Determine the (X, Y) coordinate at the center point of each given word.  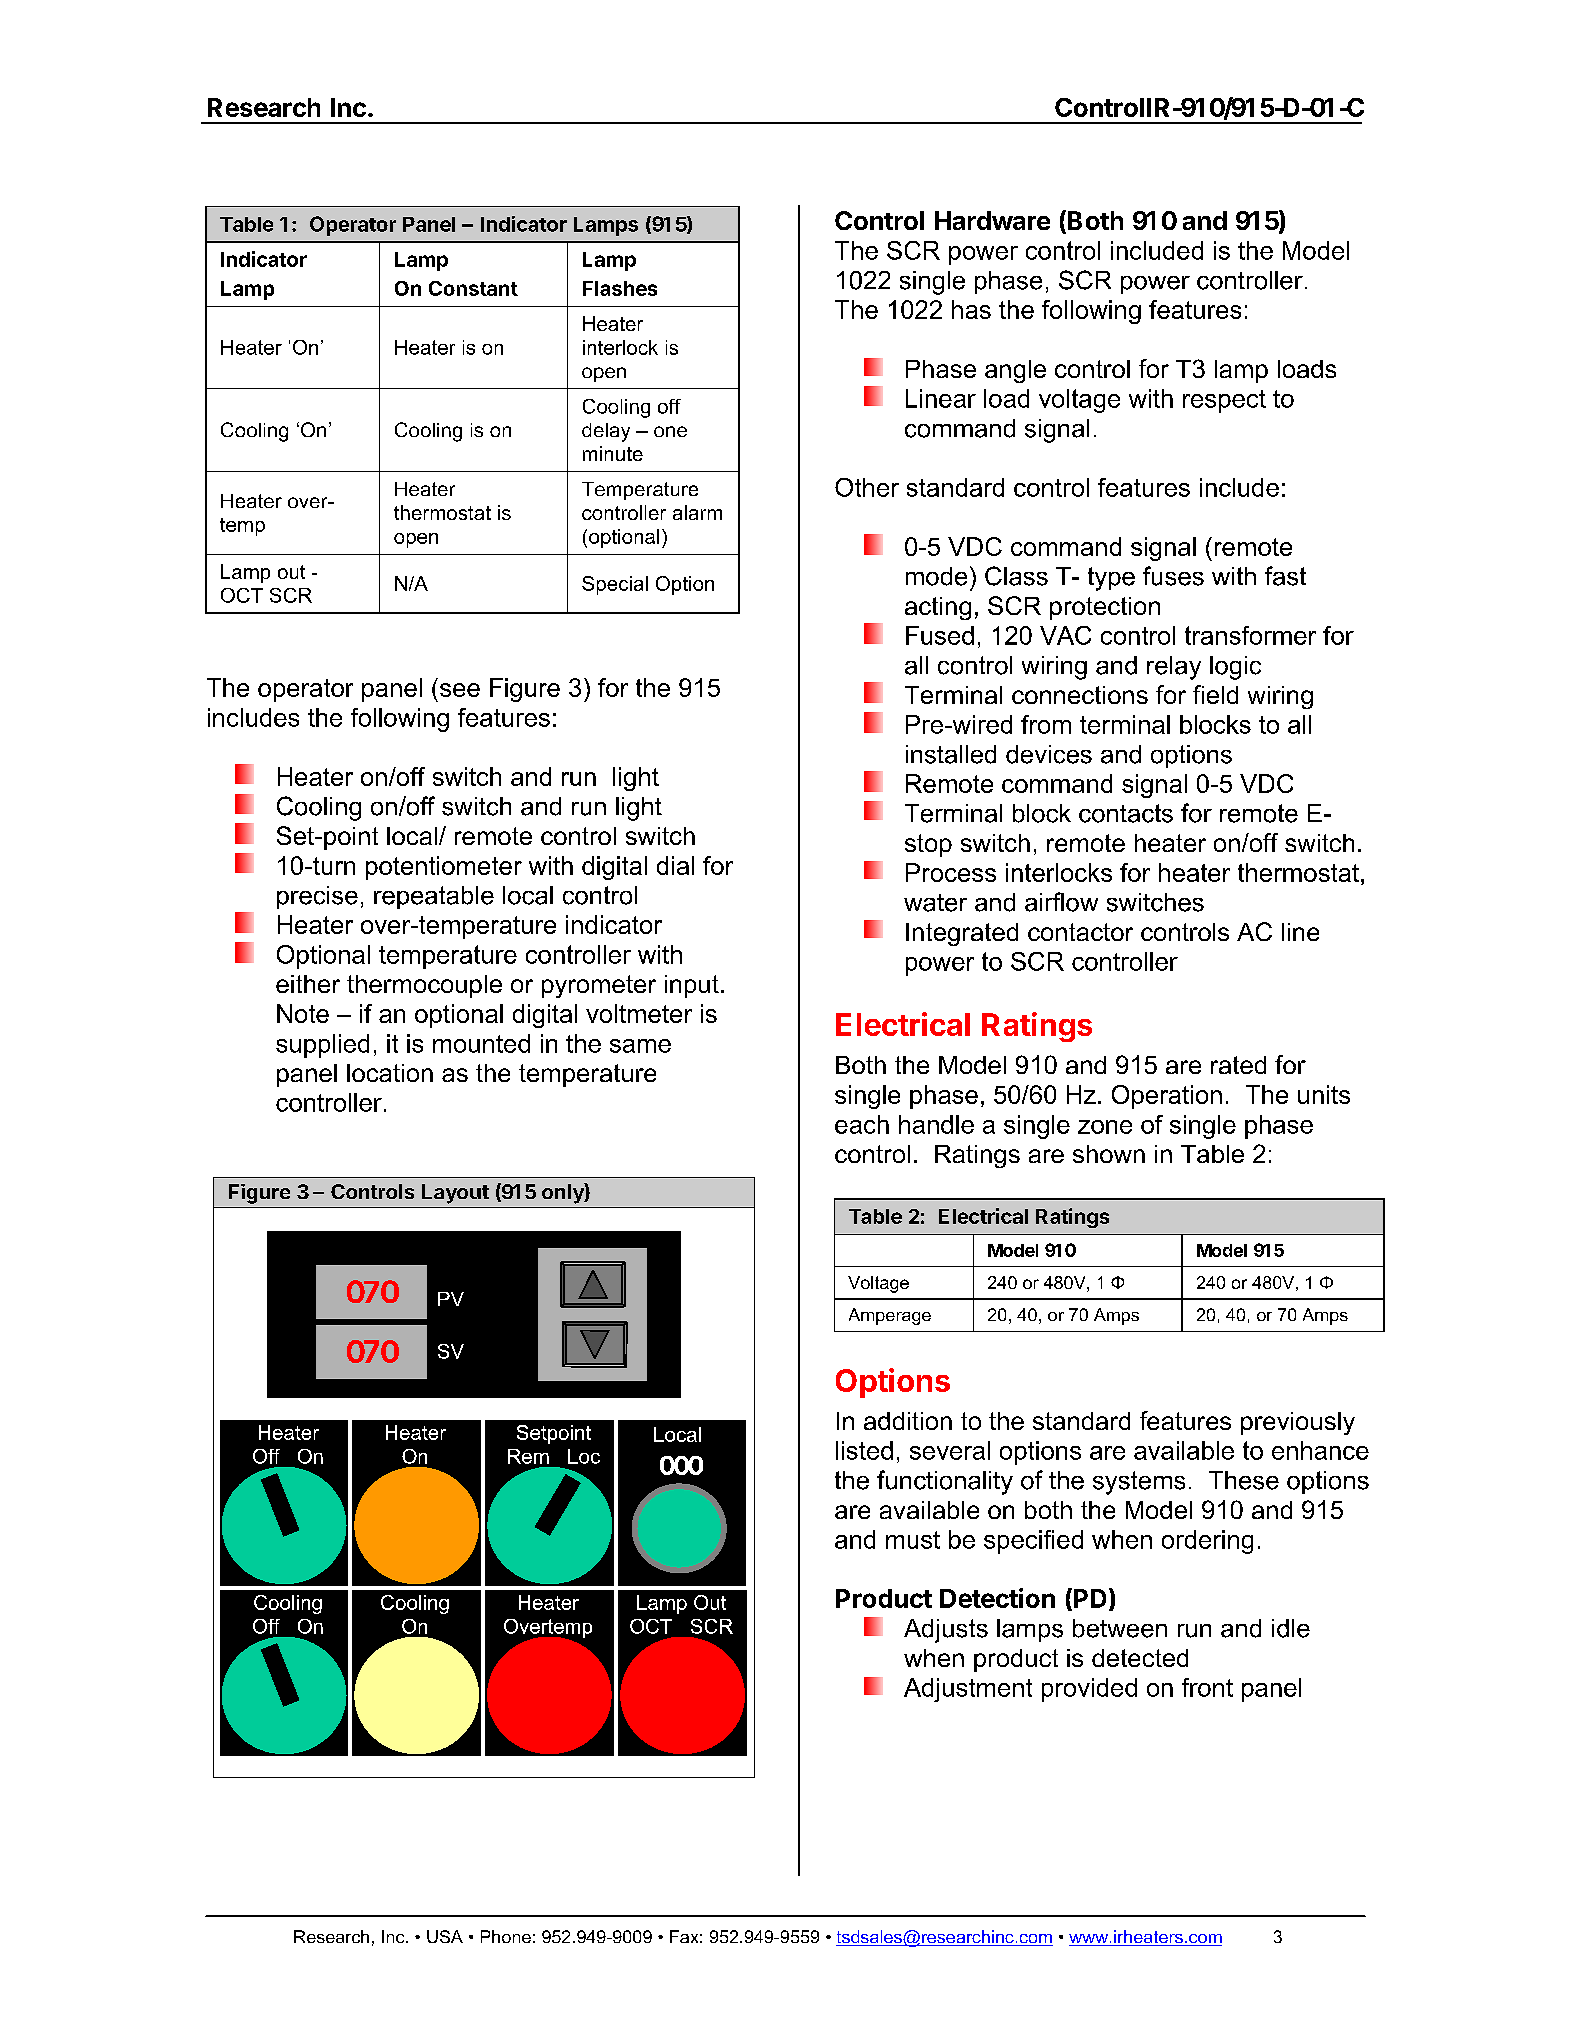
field (1215, 694)
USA (445, 1936)
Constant (473, 288)
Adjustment (968, 1690)
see (460, 690)
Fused (940, 635)
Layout (455, 1194)
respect (1224, 401)
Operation (1167, 1097)
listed (864, 1450)
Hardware (992, 220)
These (1244, 1480)
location (390, 1073)
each (862, 1124)
